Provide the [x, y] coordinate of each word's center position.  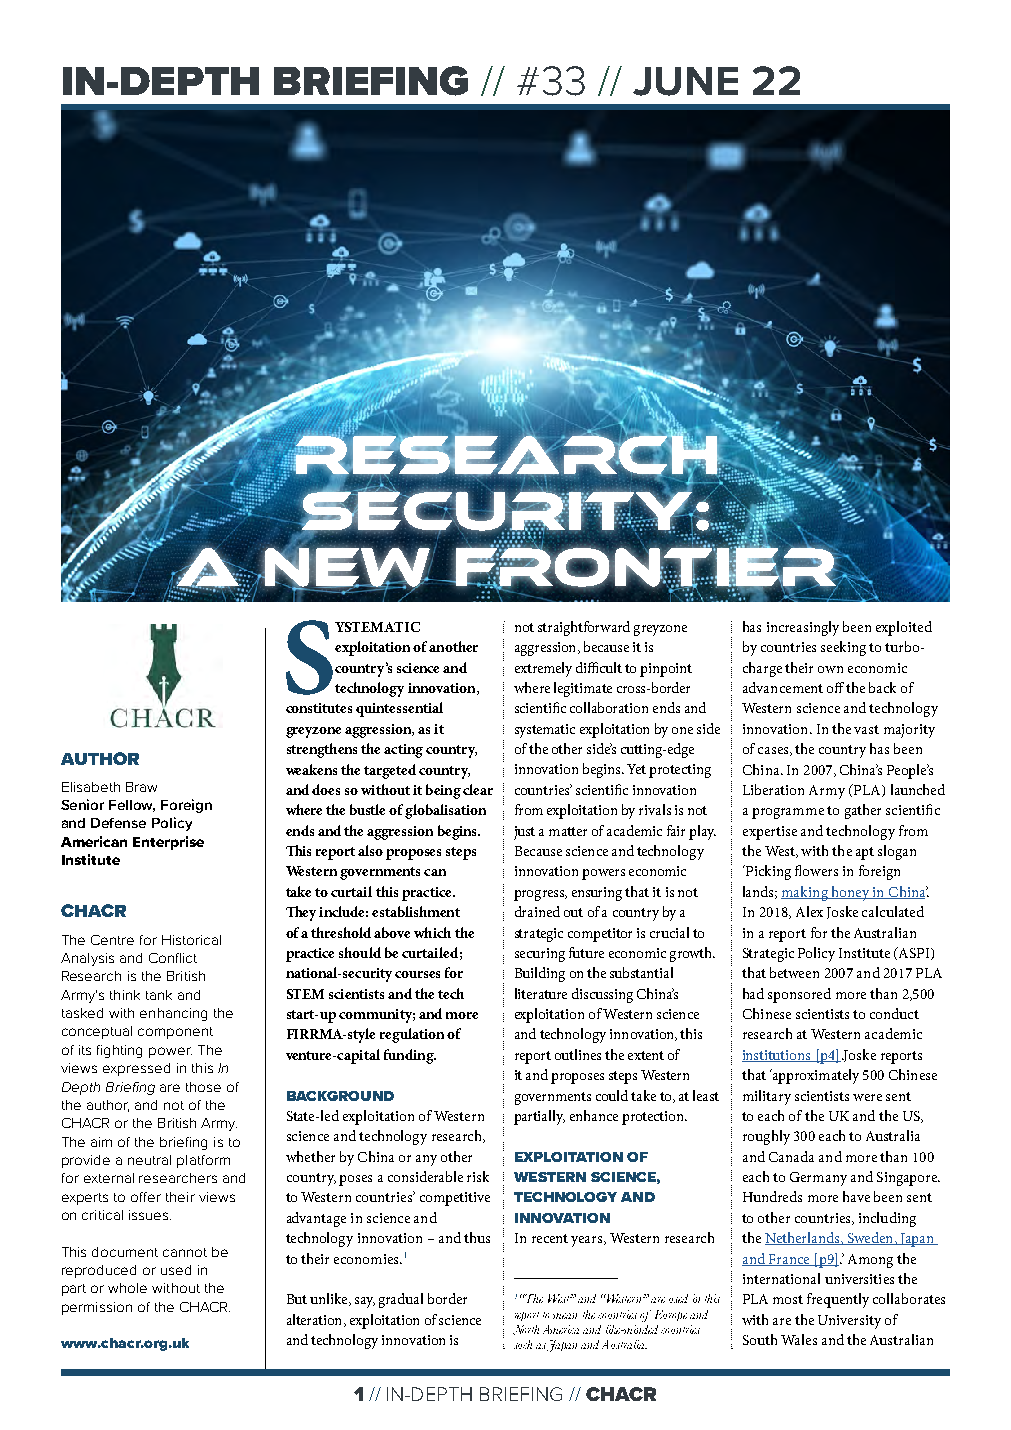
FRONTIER [646, 567]
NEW [347, 567]
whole [127, 1288]
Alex [809, 911]
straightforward [584, 628]
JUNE [685, 81]
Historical [191, 940]
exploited [904, 628]
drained [537, 911]
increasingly [803, 628]
